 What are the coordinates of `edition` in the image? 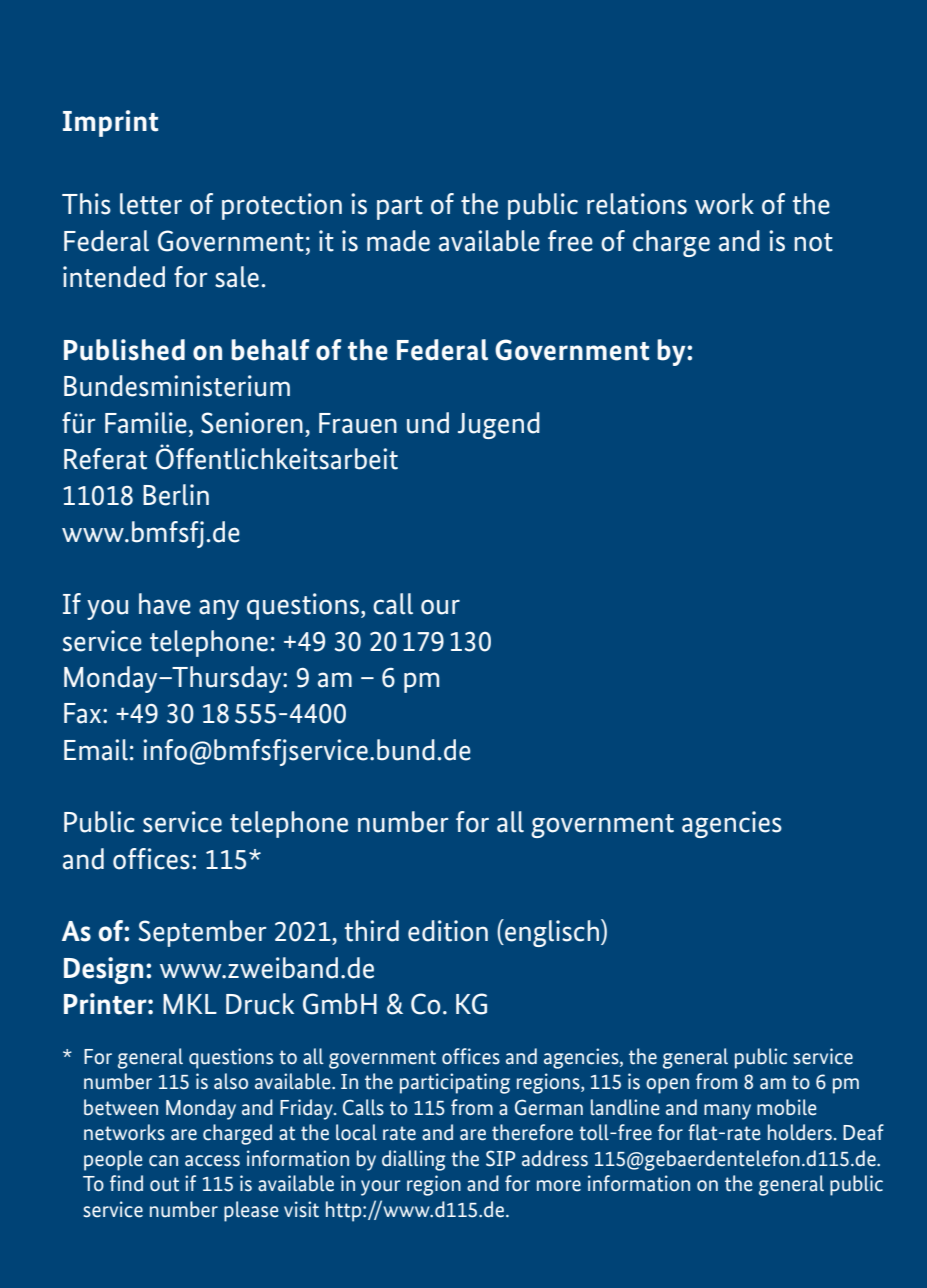 It's located at (448, 931).
